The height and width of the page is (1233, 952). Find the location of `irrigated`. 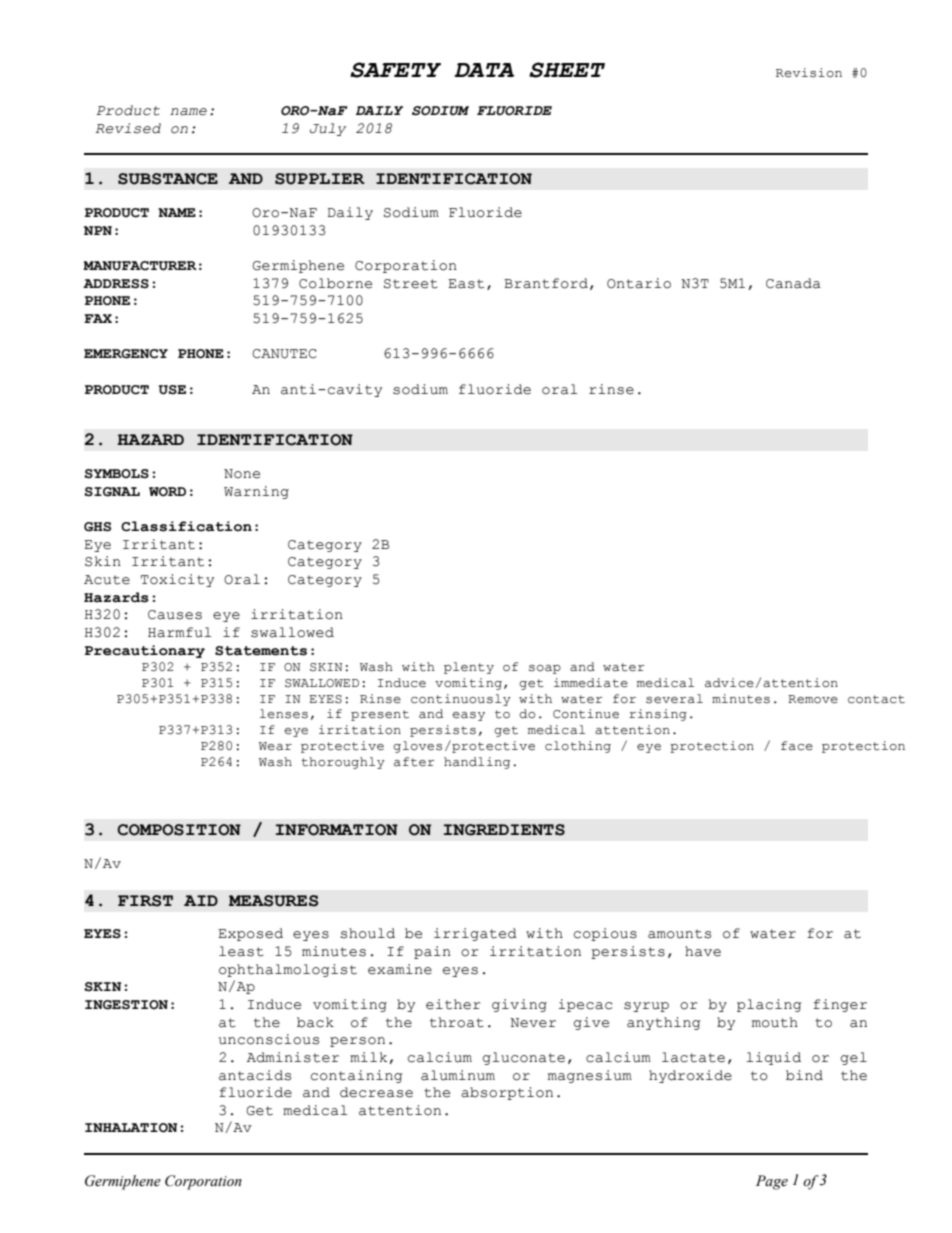

irrigated is located at coordinates (475, 934).
